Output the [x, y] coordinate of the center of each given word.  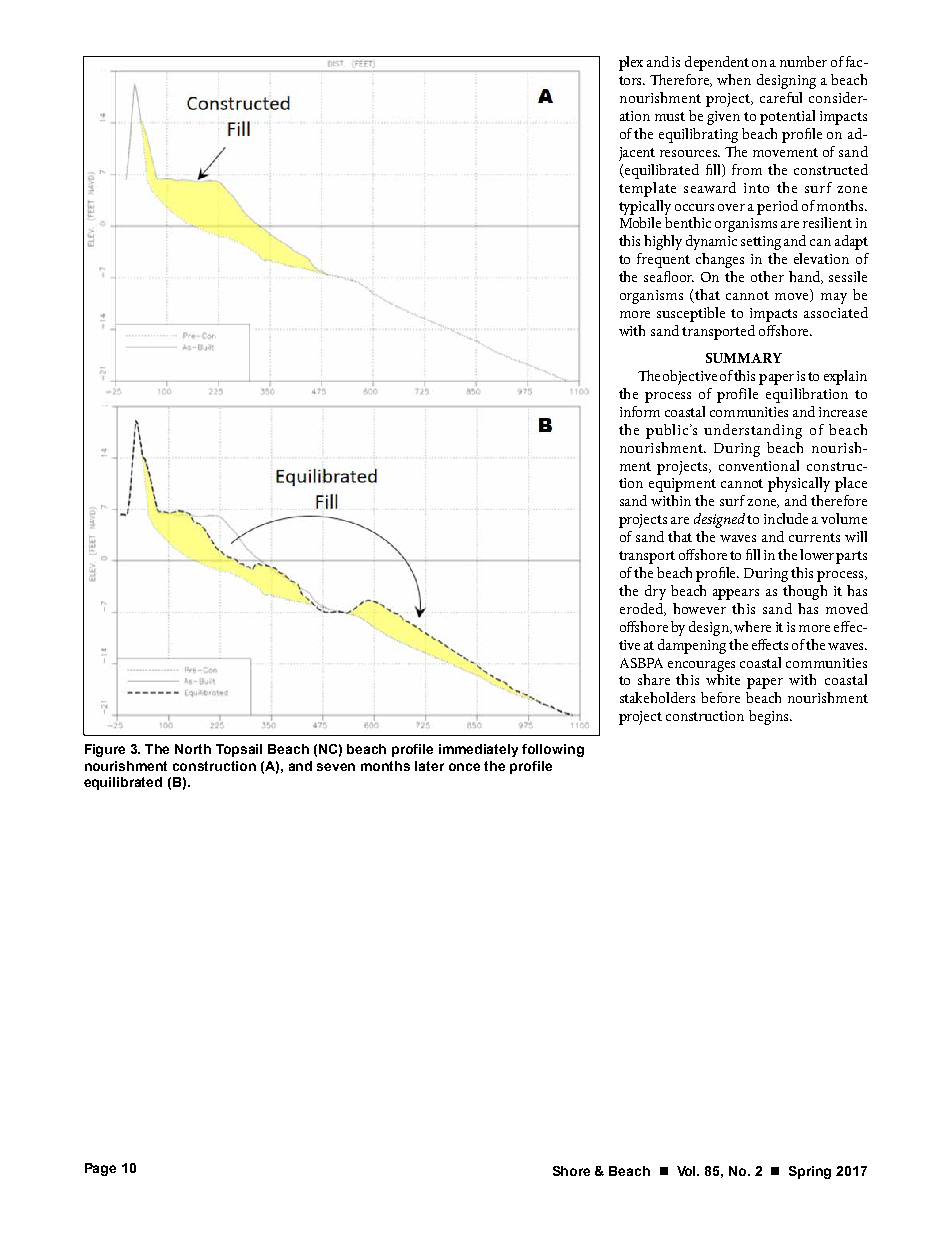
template [647, 189]
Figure [105, 750]
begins [770, 717]
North [193, 749]
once [464, 767]
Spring [810, 1172]
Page [100, 1169]
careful [781, 97]
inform [640, 411]
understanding [753, 431]
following [553, 750]
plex [631, 63]
